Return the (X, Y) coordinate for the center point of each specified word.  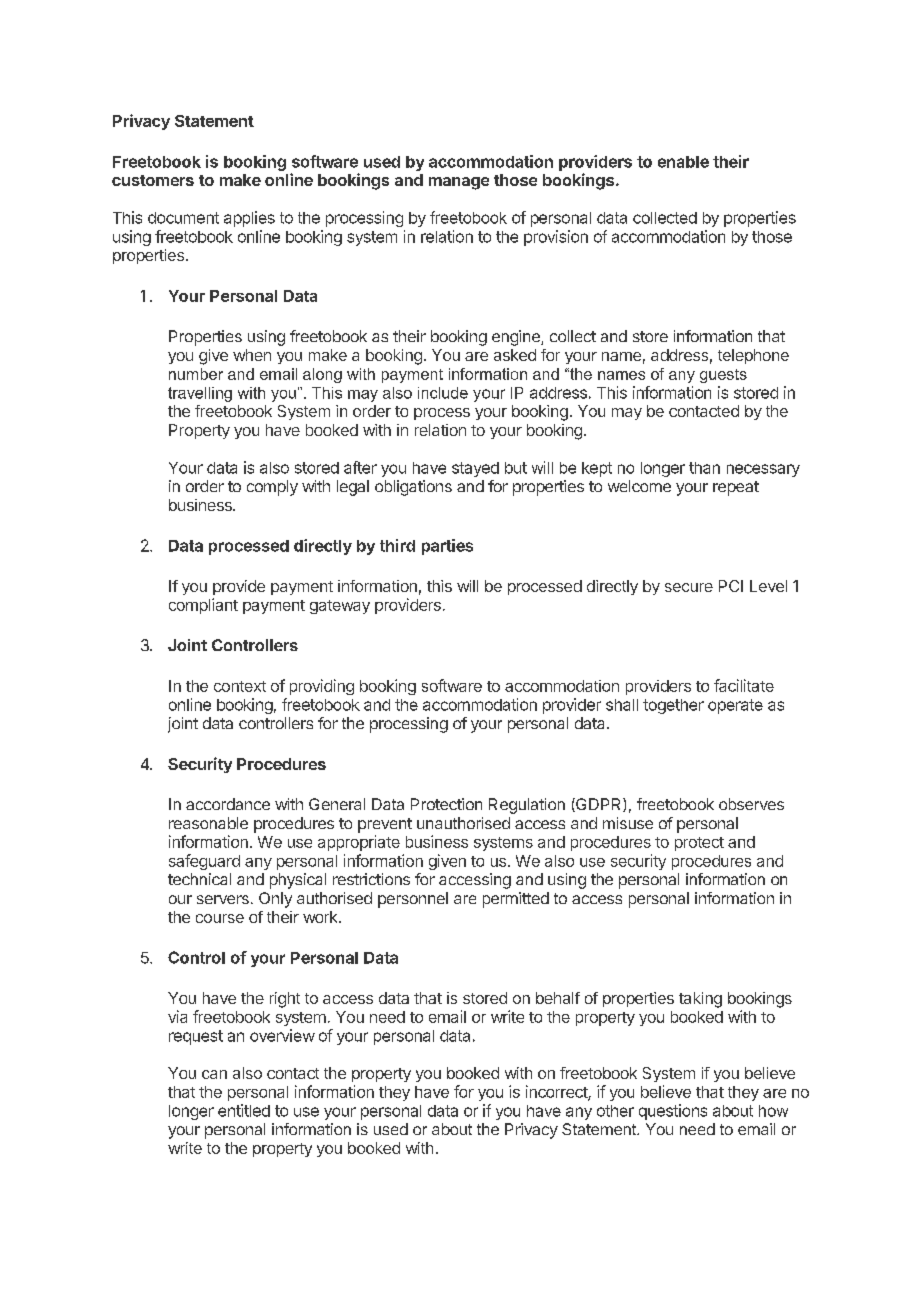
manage (459, 183)
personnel (413, 900)
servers (223, 899)
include (443, 393)
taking (700, 1000)
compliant (203, 606)
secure (689, 587)
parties (447, 547)
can (214, 1074)
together (673, 706)
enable (683, 162)
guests (723, 376)
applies (249, 219)
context (240, 686)
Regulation (527, 806)
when (252, 355)
